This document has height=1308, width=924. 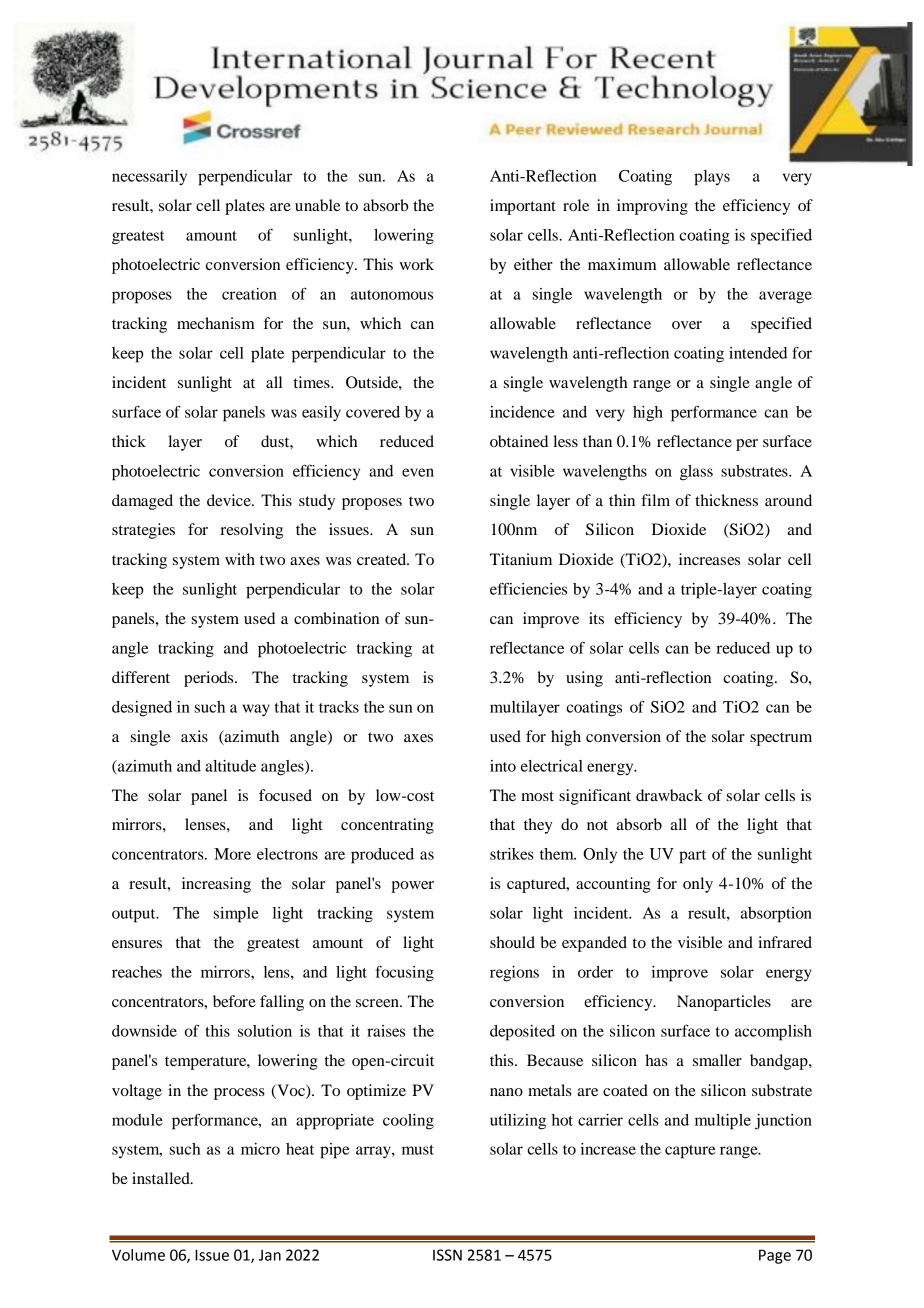 What do you see at coordinates (503, 766) in the document?
I see `into` at bounding box center [503, 766].
